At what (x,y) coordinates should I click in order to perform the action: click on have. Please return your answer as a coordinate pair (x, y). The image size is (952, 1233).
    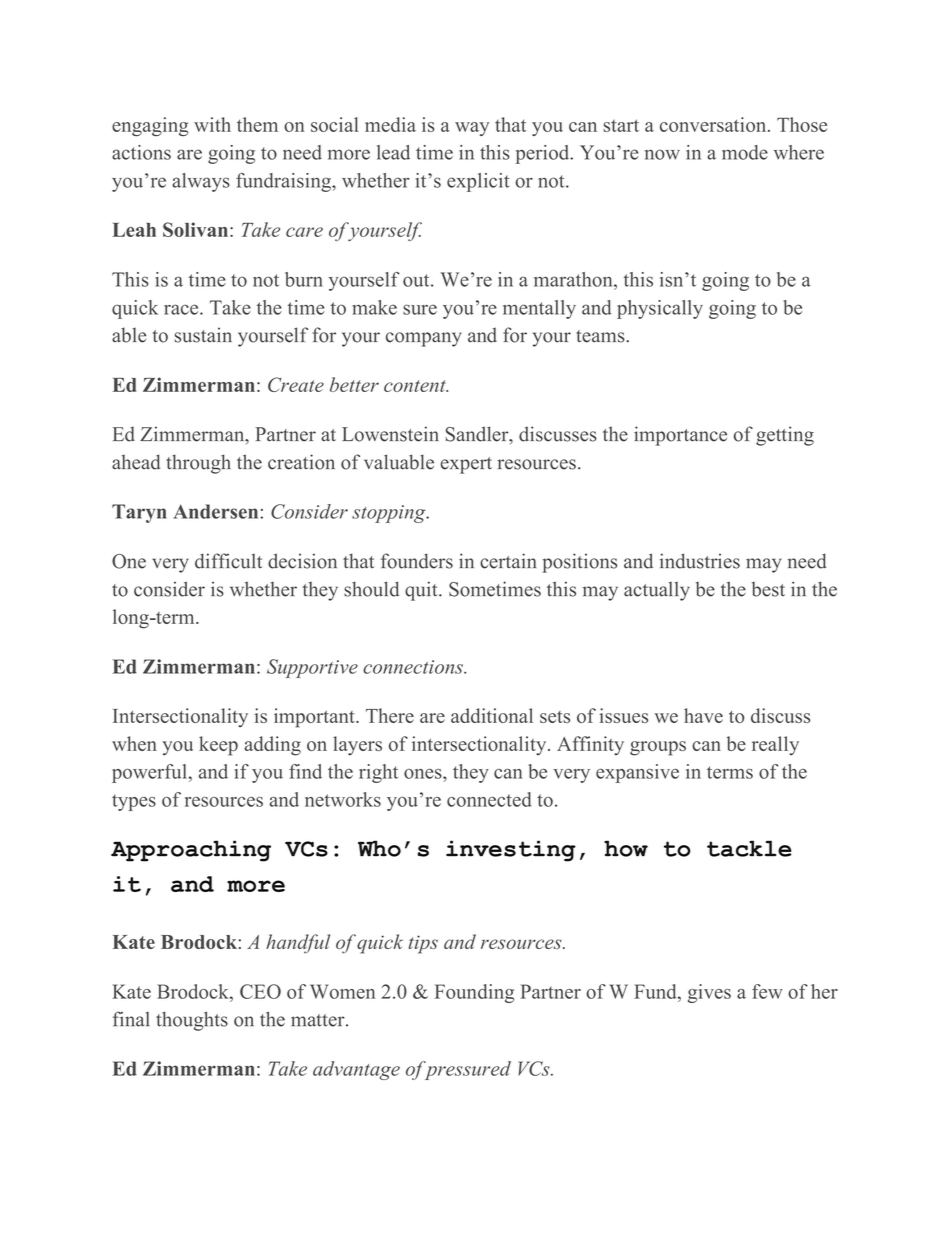
    Looking at the image, I should click on (703, 715).
